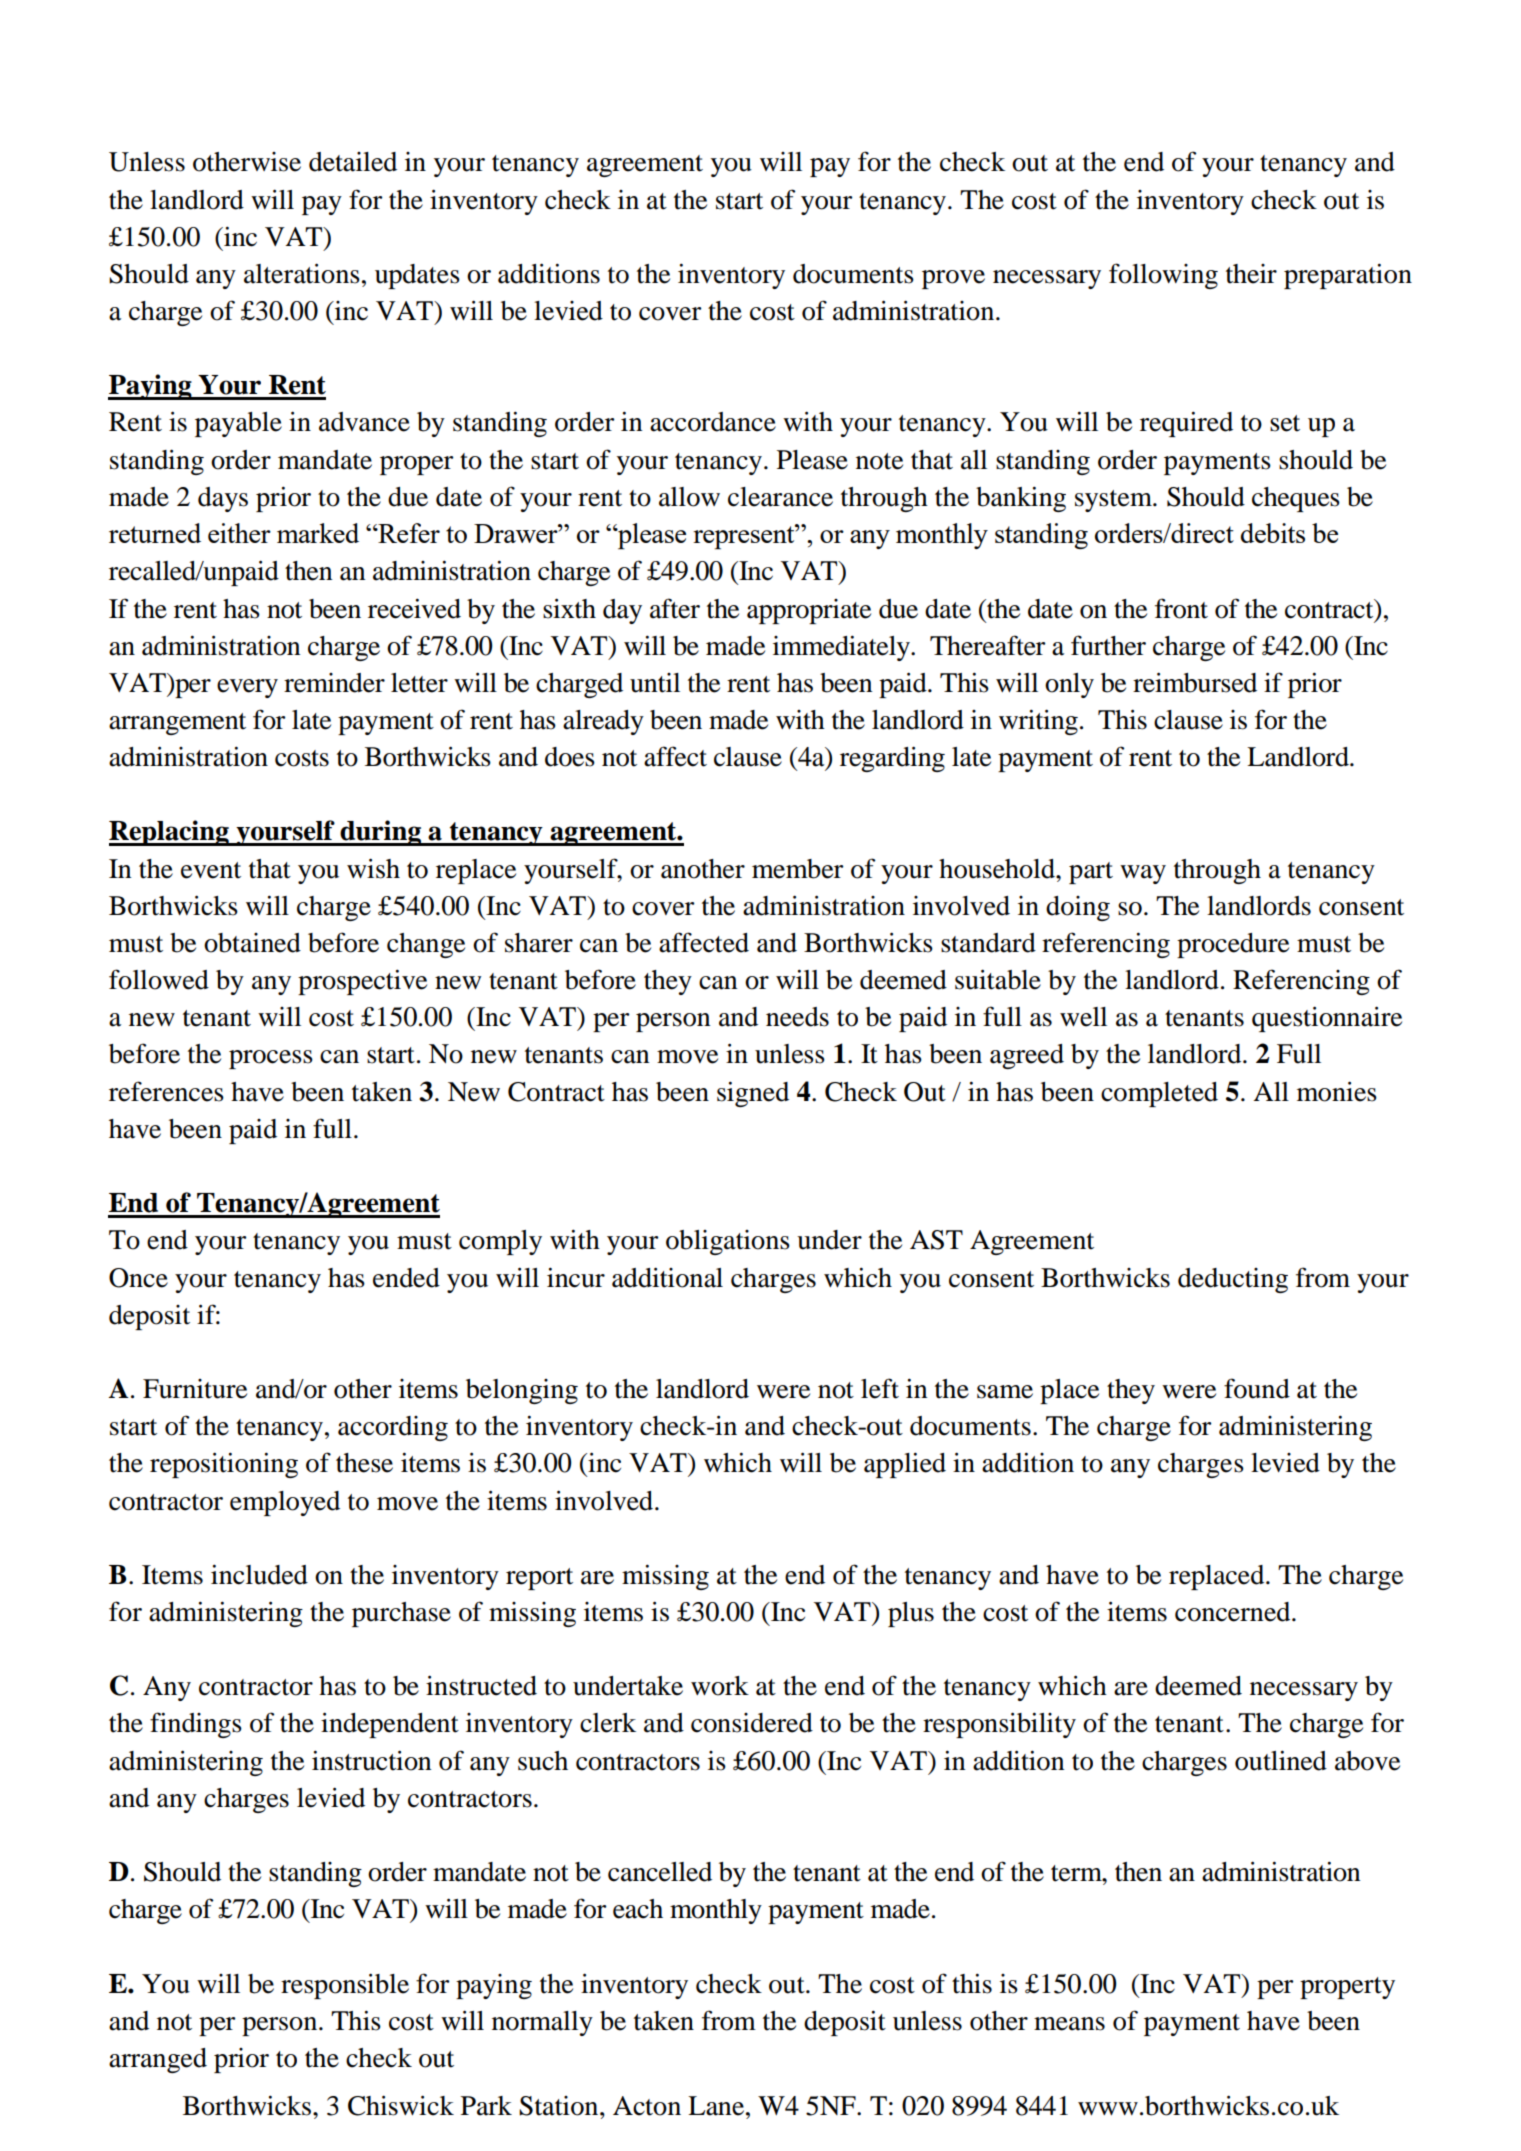  What do you see at coordinates (720, 1686) in the page?
I see `work` at bounding box center [720, 1686].
